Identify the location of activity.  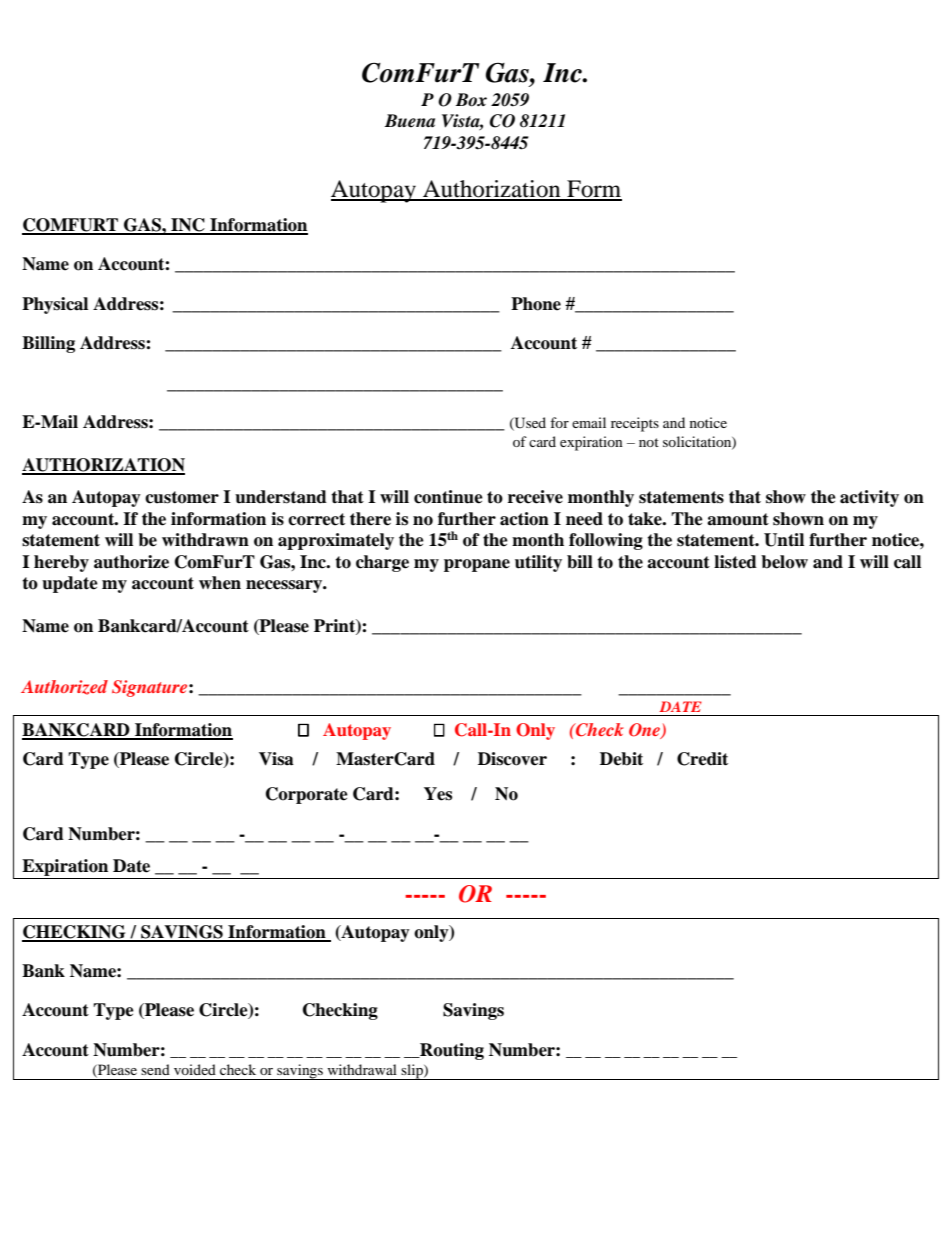
(869, 498).
